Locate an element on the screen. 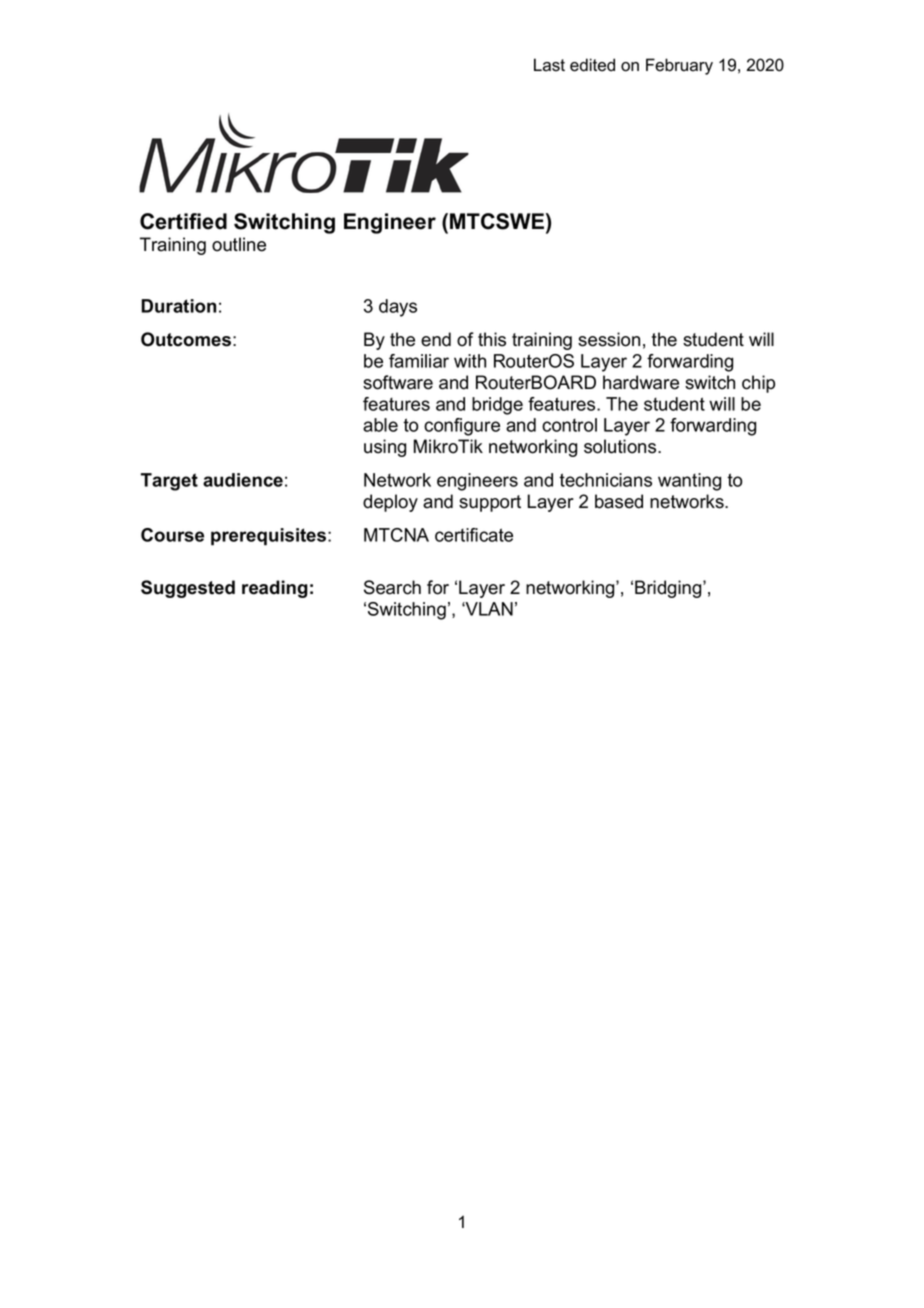 Image resolution: width=924 pixels, height=1308 pixels. days is located at coordinates (398, 308).
